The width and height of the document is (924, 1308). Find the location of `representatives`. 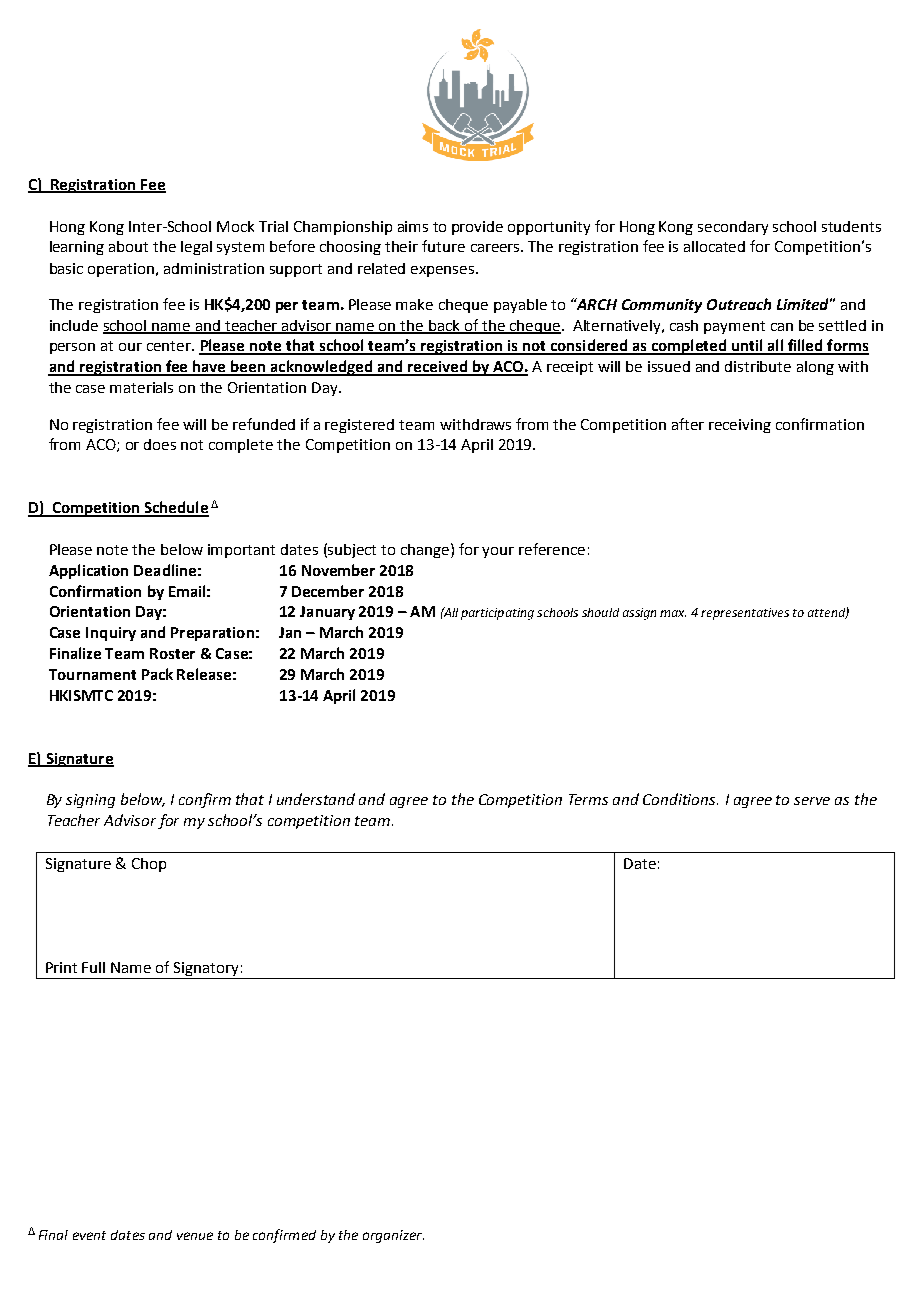

representatives is located at coordinates (745, 614).
